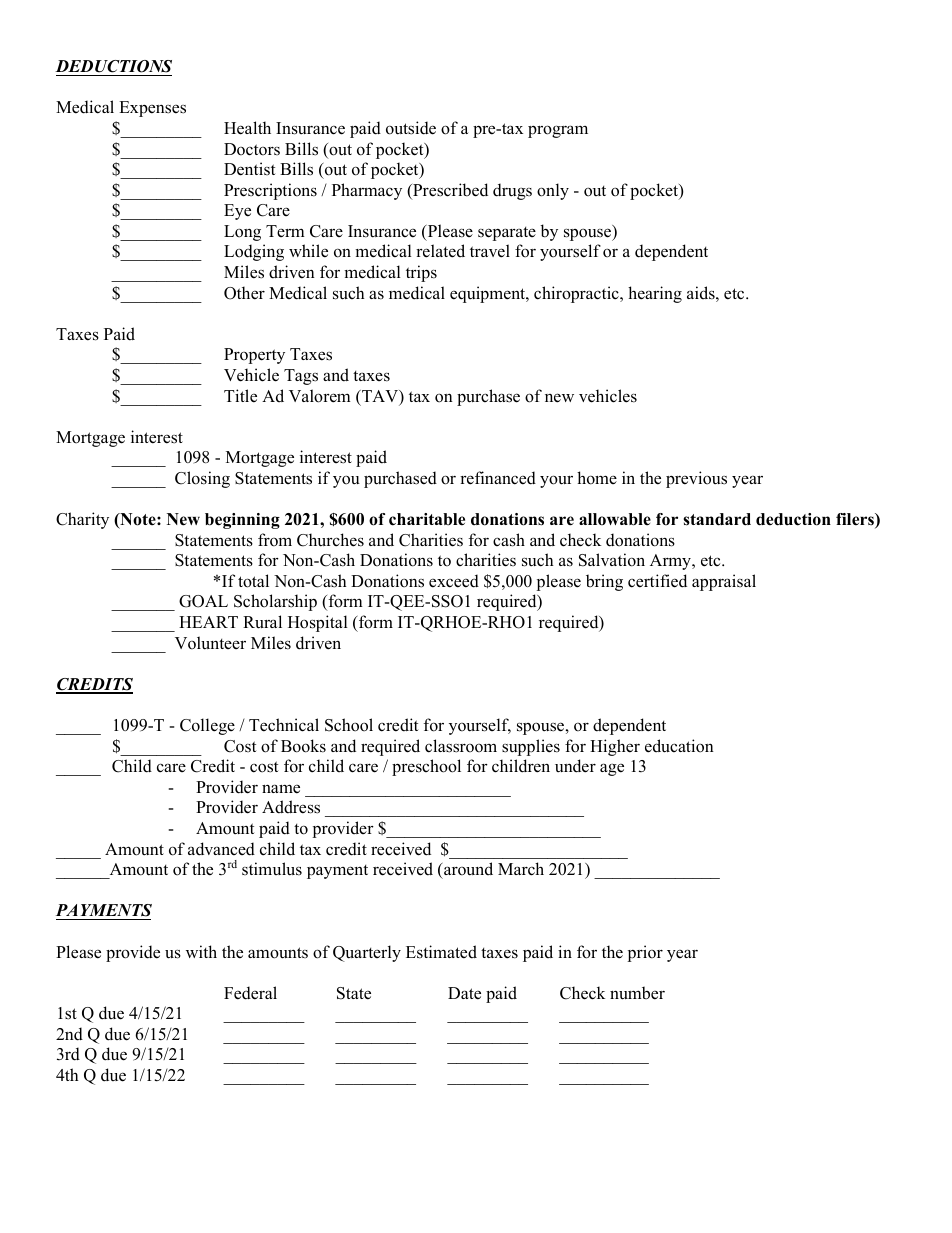 The height and width of the screenshot is (1233, 952). Describe the element at coordinates (240, 396) in the screenshot. I see `Title` at that location.
